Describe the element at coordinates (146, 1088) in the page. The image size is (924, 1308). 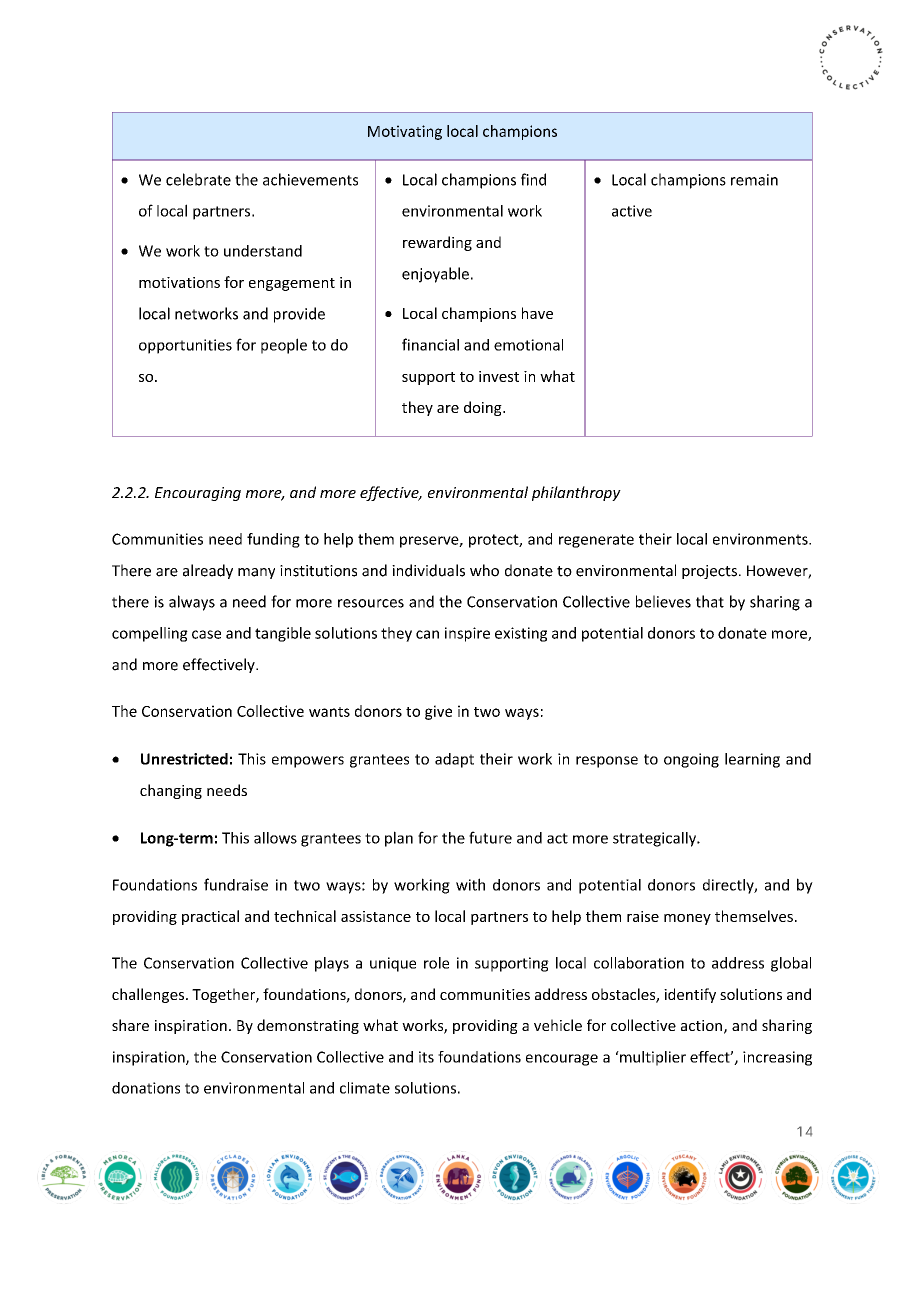
I see `donations` at that location.
